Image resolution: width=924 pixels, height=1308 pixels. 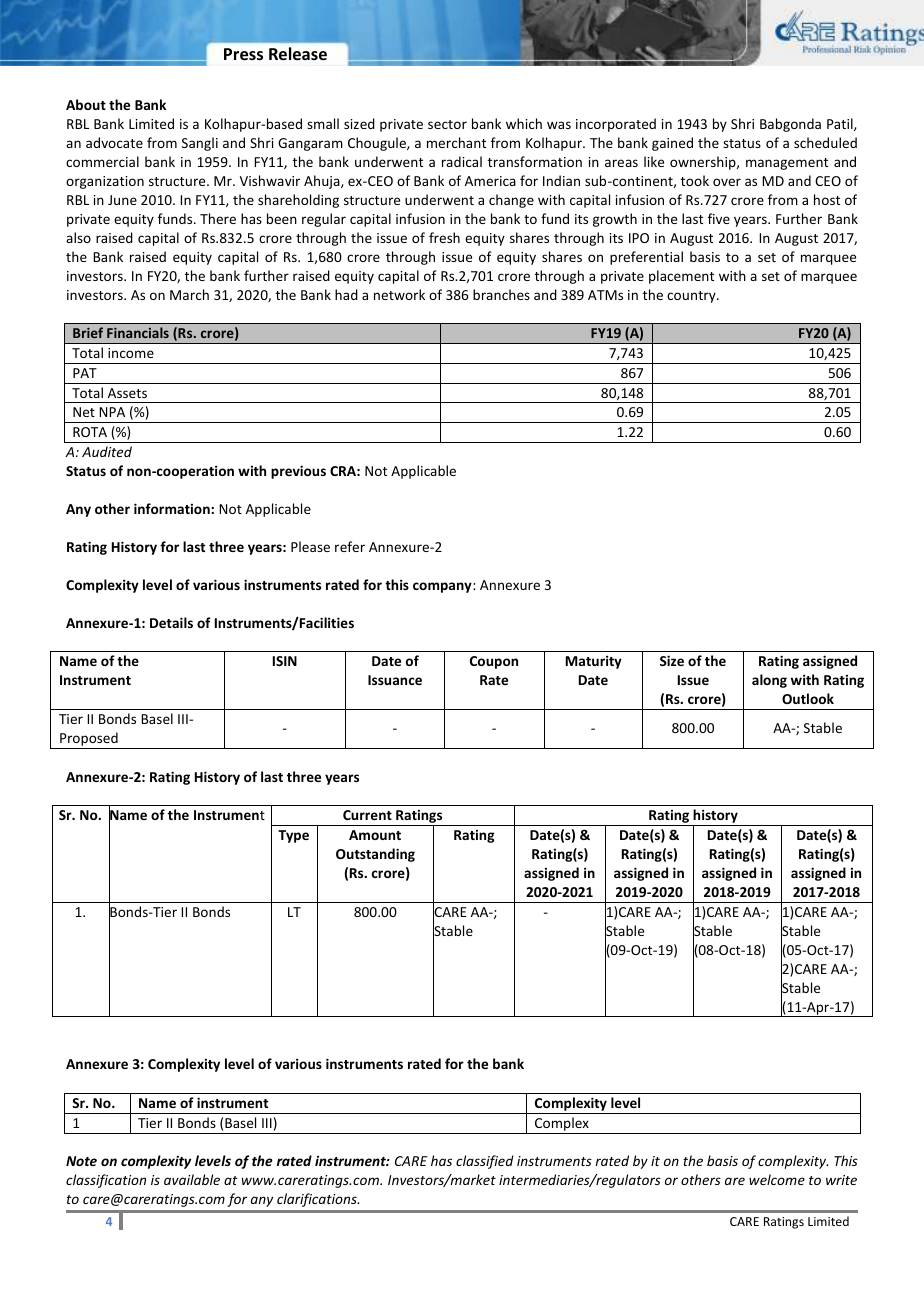 I want to click on Outlook, so click(x=808, y=698).
